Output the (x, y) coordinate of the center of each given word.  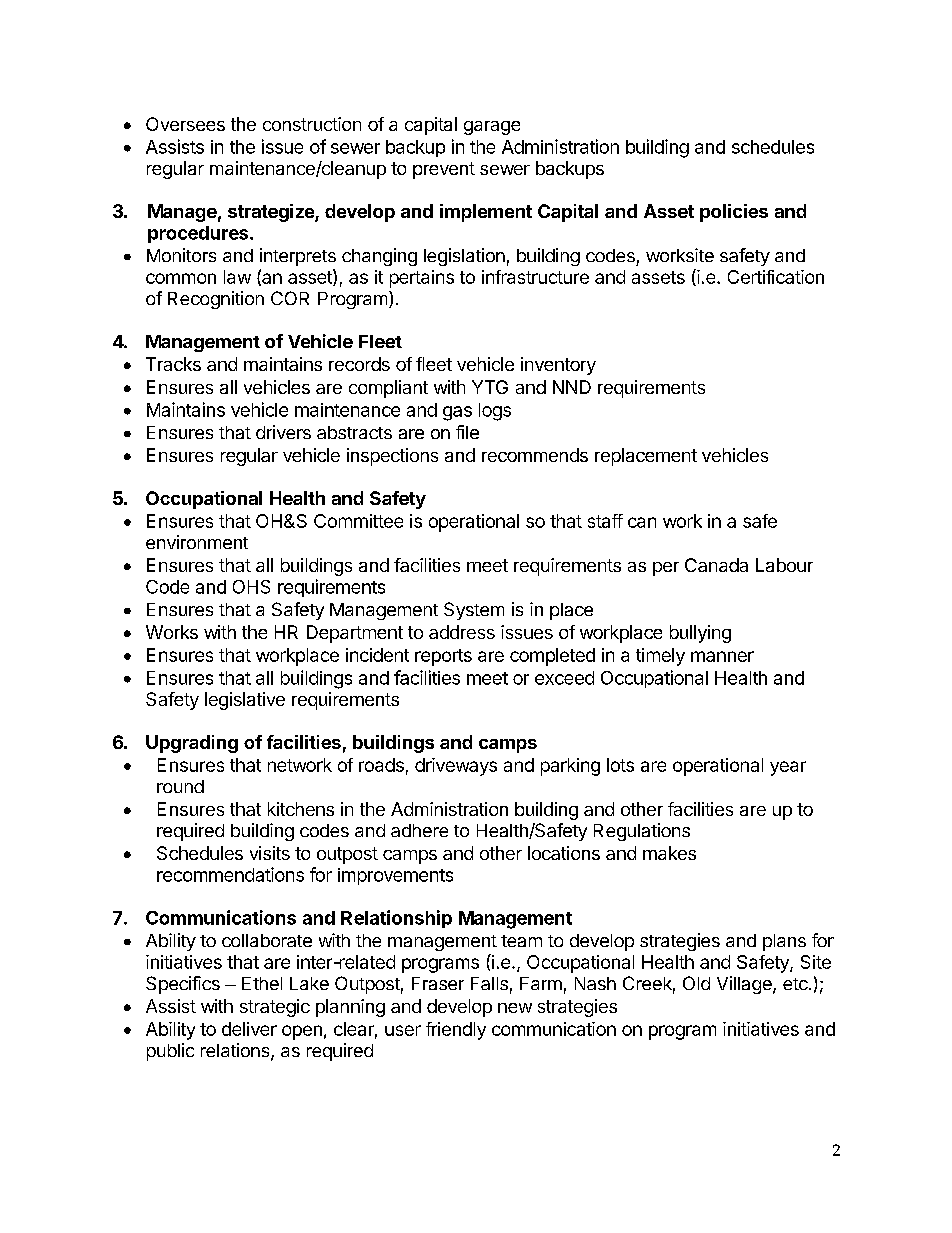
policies (734, 213)
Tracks (173, 364)
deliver (249, 1029)
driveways (456, 767)
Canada (716, 565)
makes (669, 853)
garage (492, 128)
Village (745, 985)
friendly (456, 1031)
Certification (776, 277)
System (474, 611)
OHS (251, 587)
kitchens (301, 809)
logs (495, 412)
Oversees (185, 124)
